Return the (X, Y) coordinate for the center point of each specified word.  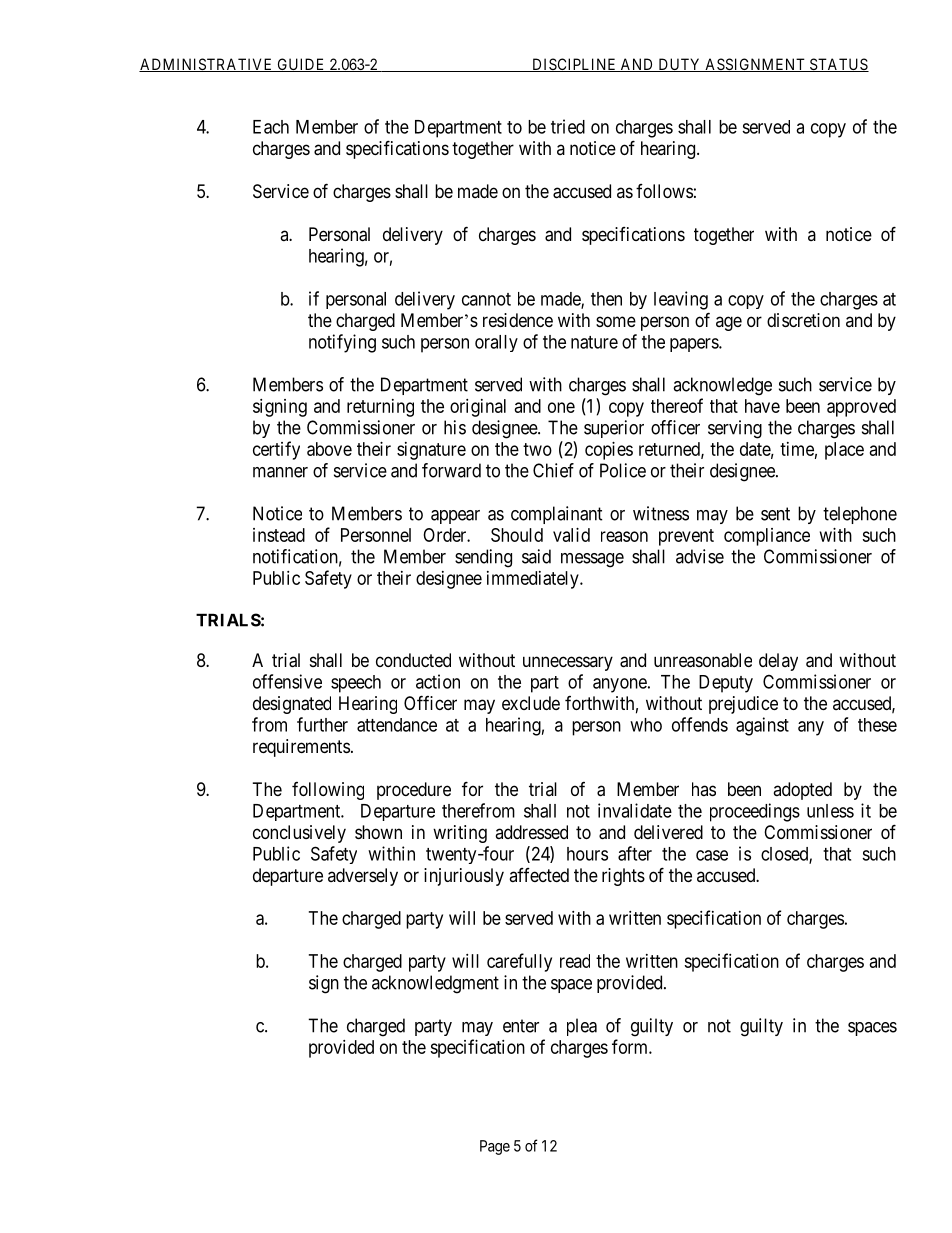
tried (568, 126)
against (762, 726)
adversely (363, 877)
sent (775, 514)
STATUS (838, 65)
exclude (531, 703)
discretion (803, 320)
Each (271, 127)
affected (539, 875)
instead (279, 535)
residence (518, 320)
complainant (557, 515)
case (712, 855)
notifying (342, 343)
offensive (287, 681)
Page (495, 1147)
